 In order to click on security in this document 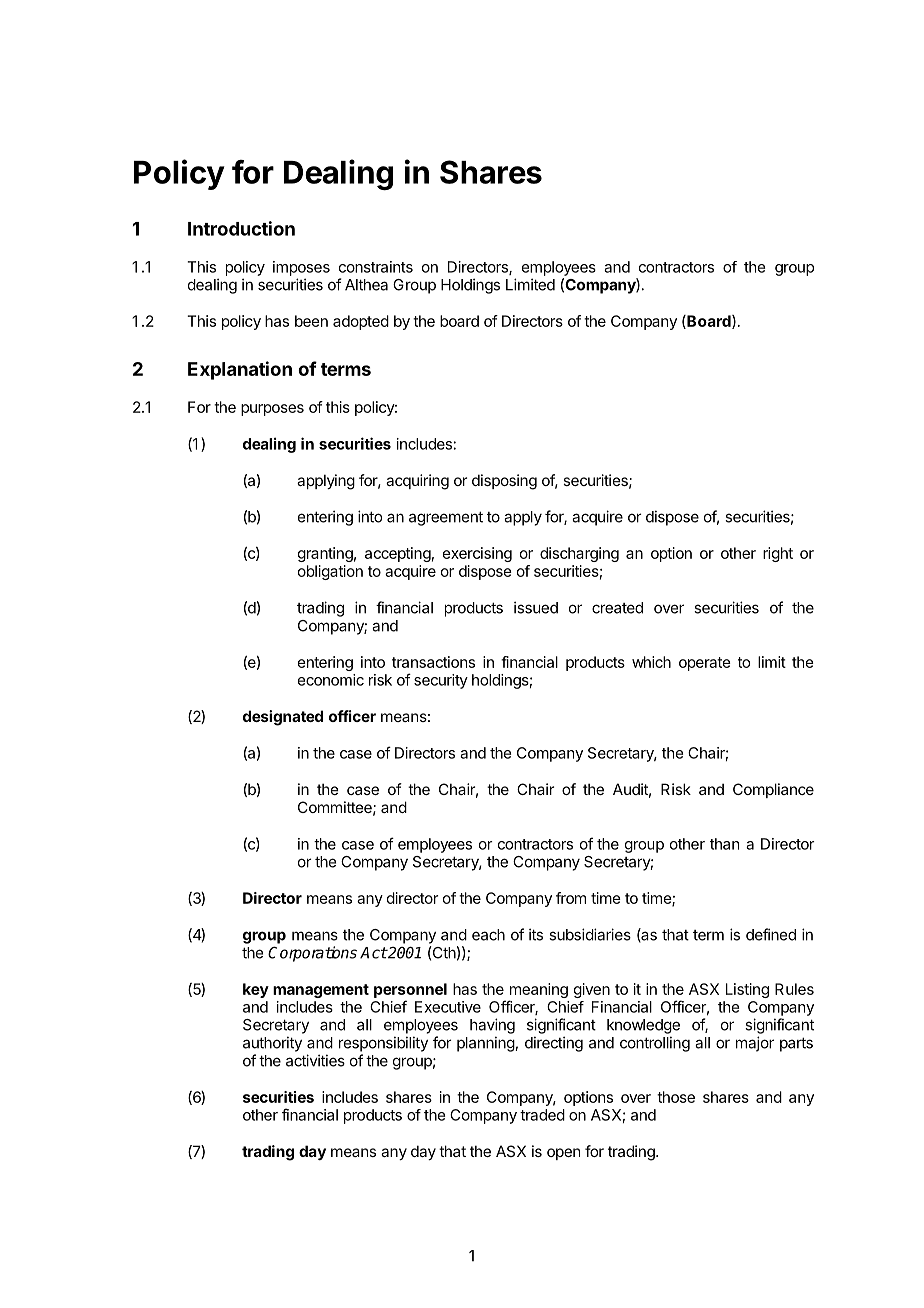, I will do `click(441, 681)`.
